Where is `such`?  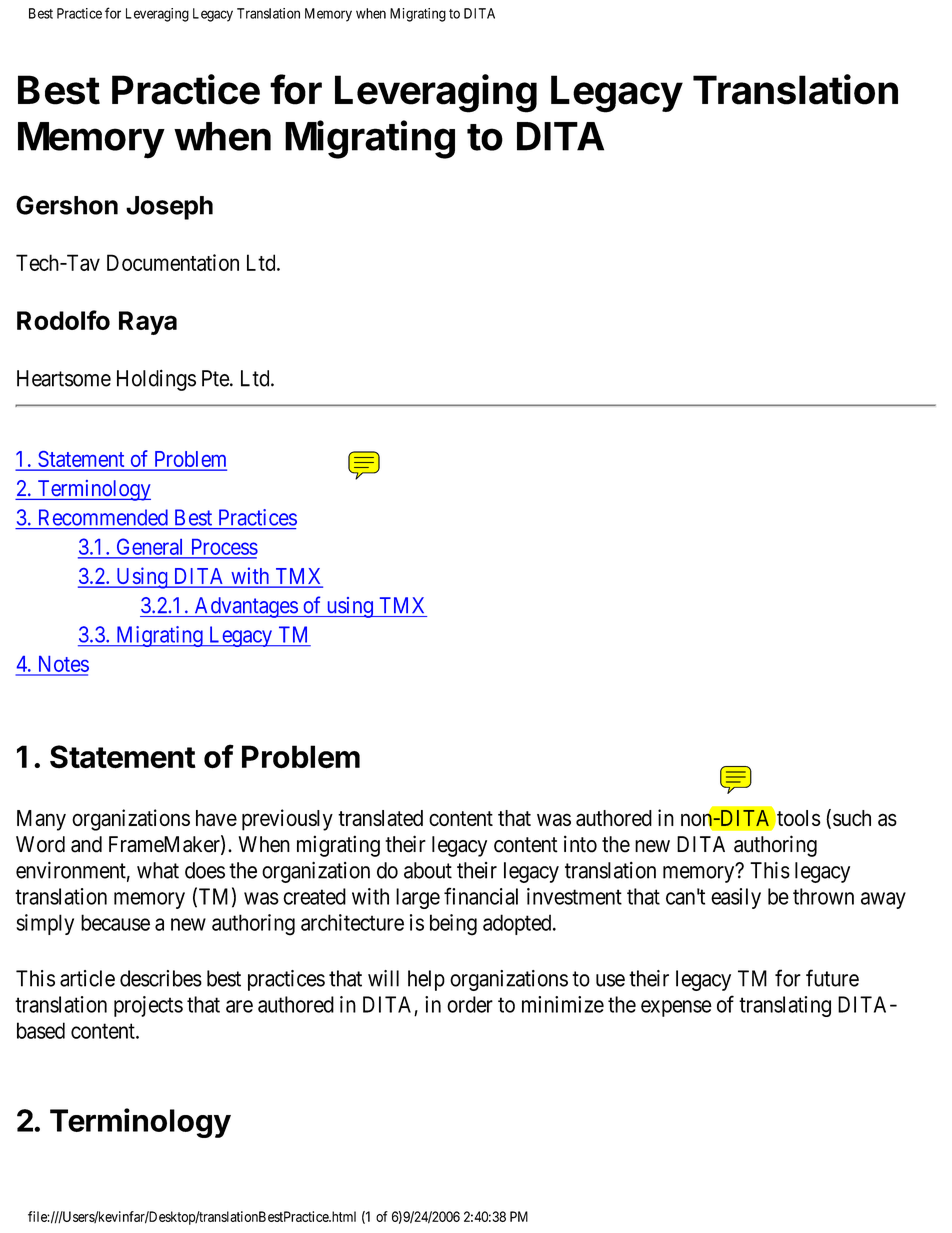
such is located at coordinates (852, 818).
